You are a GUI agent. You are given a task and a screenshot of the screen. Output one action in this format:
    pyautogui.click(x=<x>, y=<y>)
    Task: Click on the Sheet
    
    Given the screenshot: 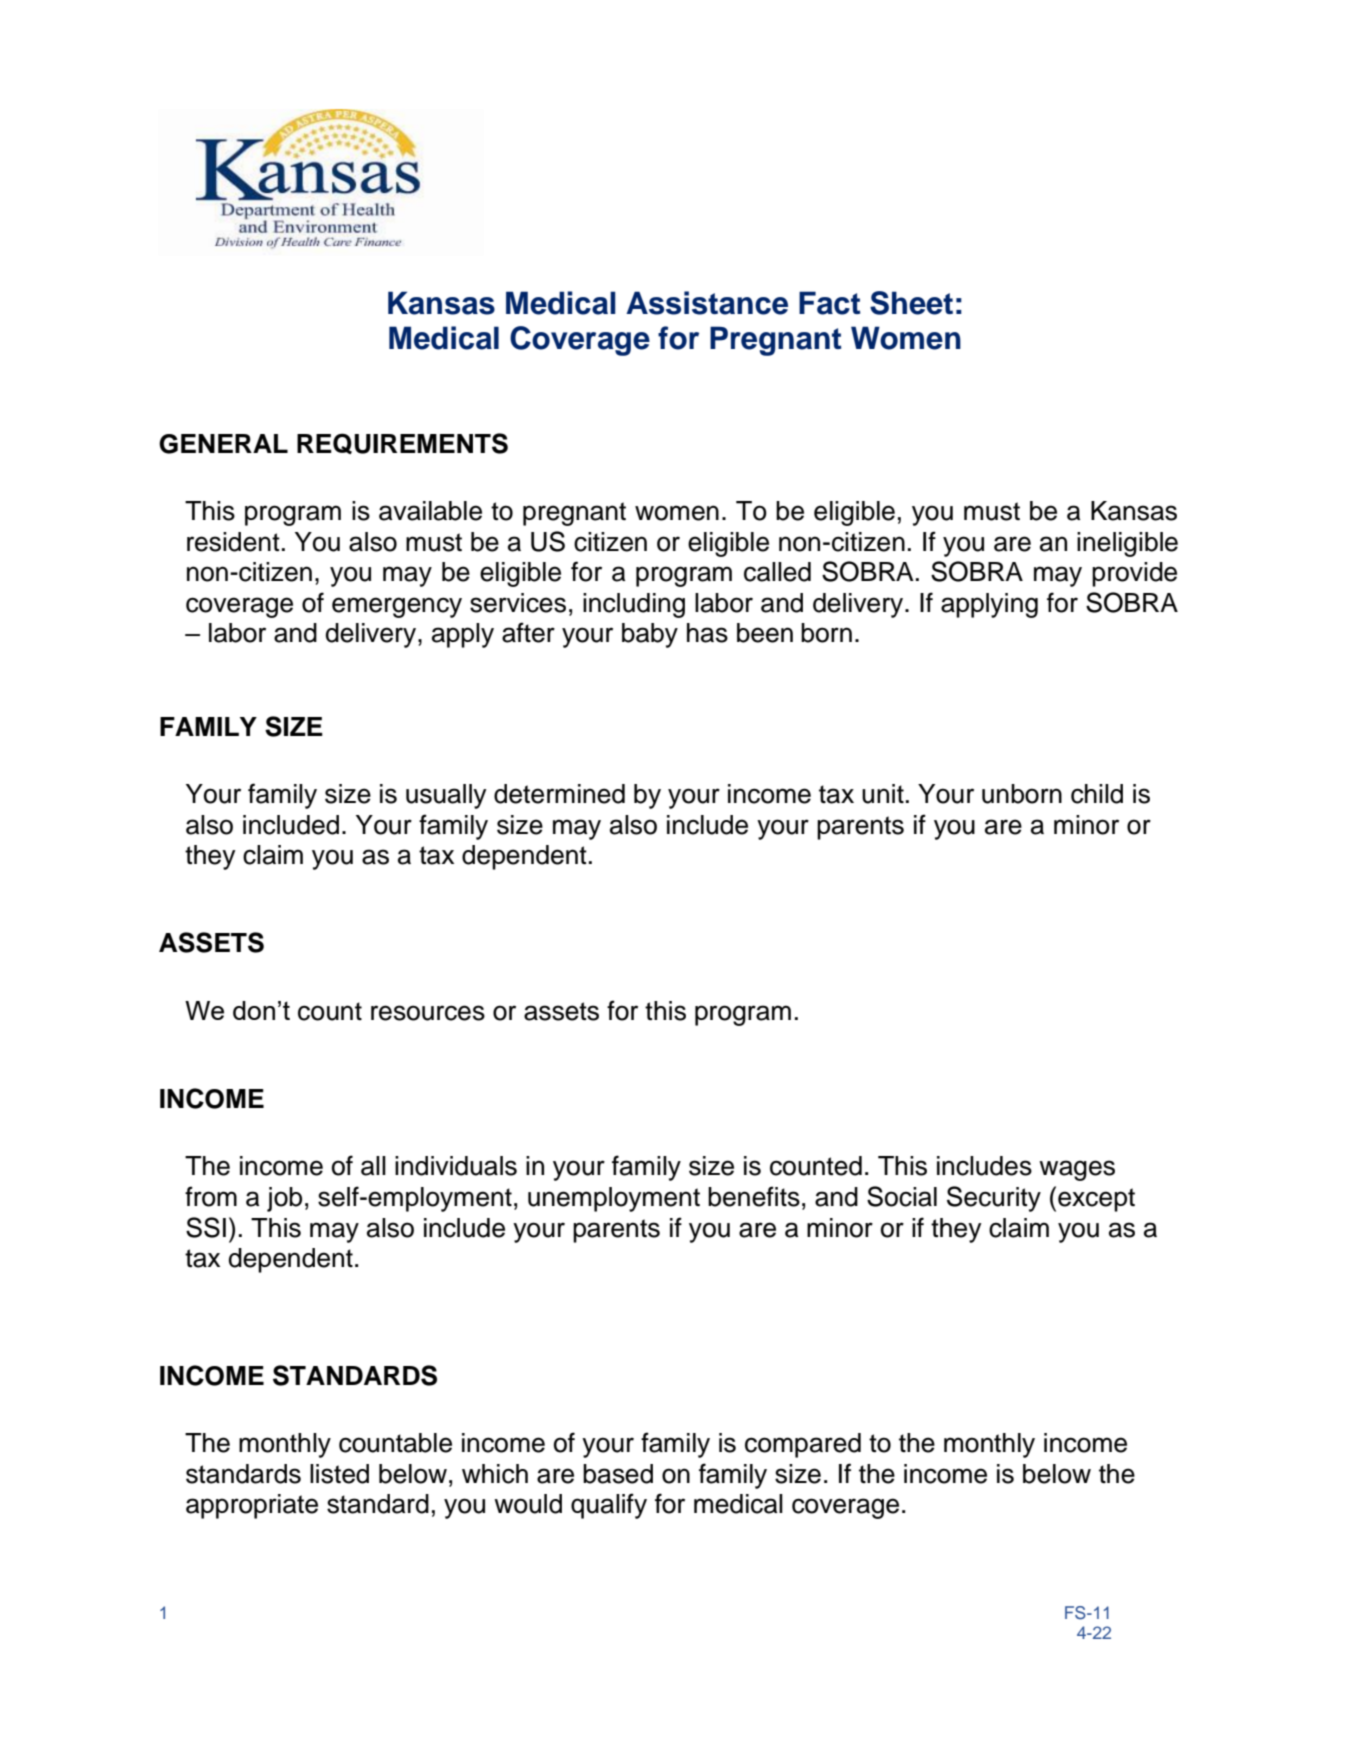 What is the action you would take?
    pyautogui.click(x=911, y=303)
